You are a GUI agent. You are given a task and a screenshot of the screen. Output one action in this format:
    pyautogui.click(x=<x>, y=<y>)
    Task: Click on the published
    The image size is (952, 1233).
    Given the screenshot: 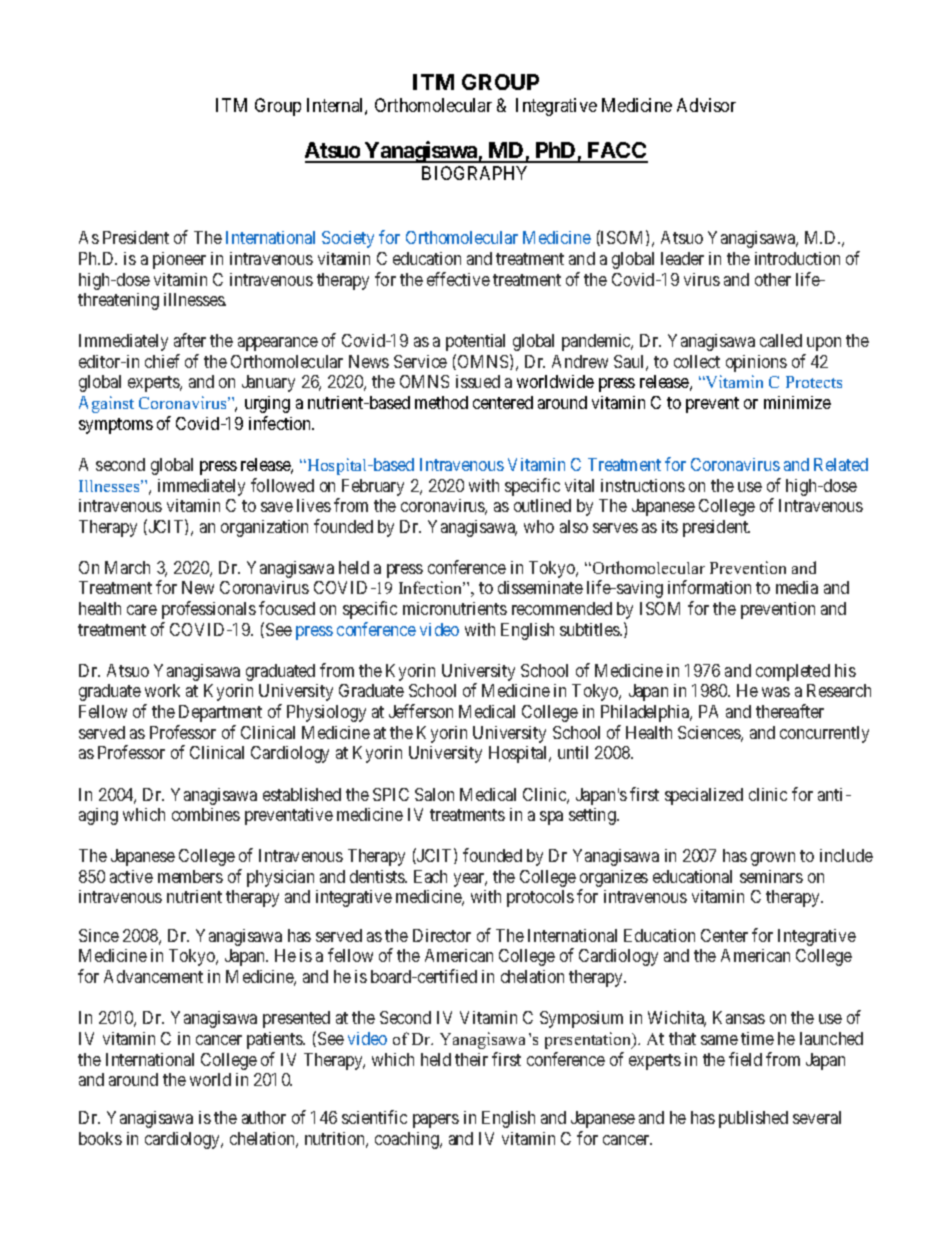 What is the action you would take?
    pyautogui.click(x=753, y=1119)
